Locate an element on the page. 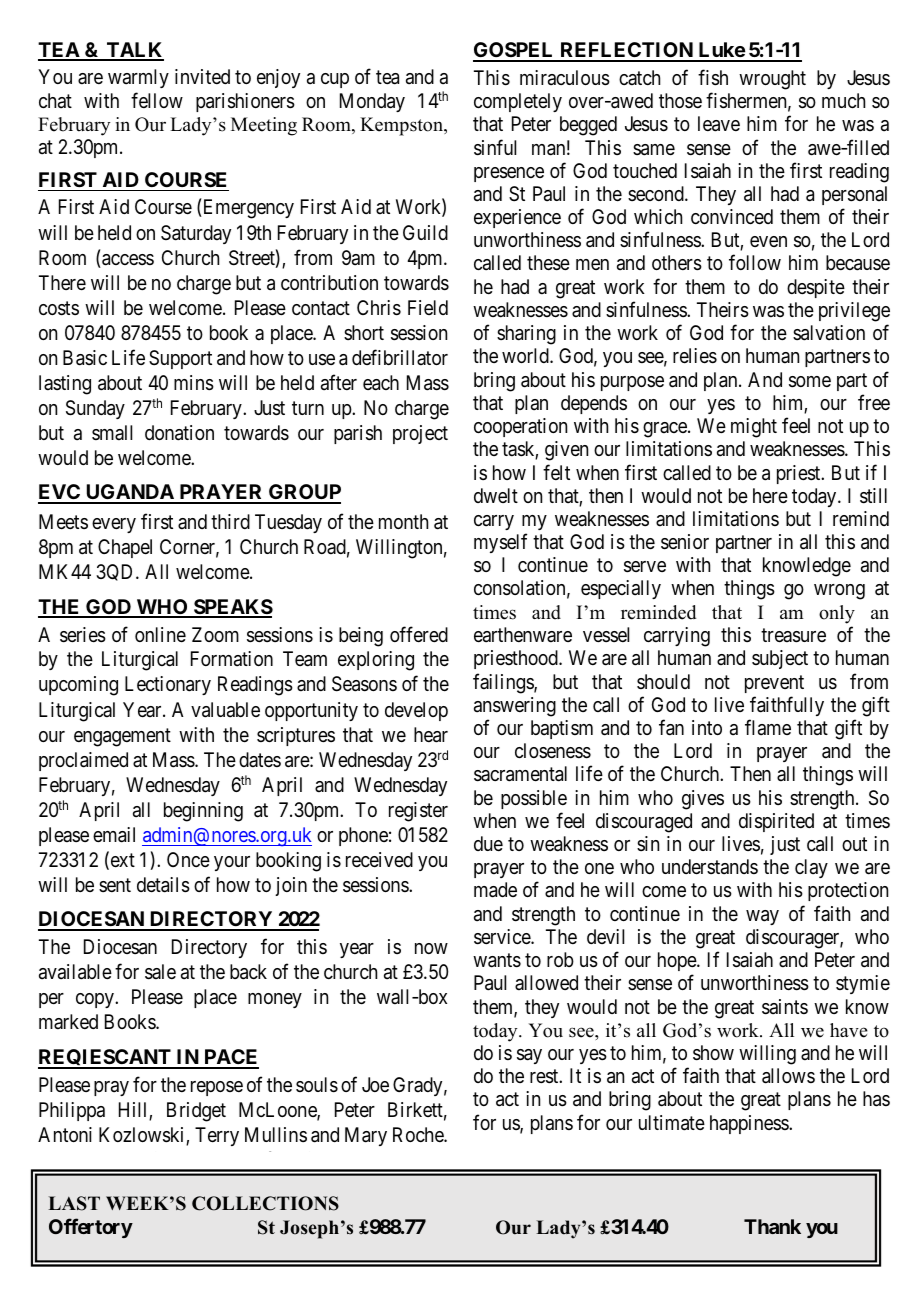 The width and height of the page is (924, 1307). Roche is located at coordinates (419, 1134).
